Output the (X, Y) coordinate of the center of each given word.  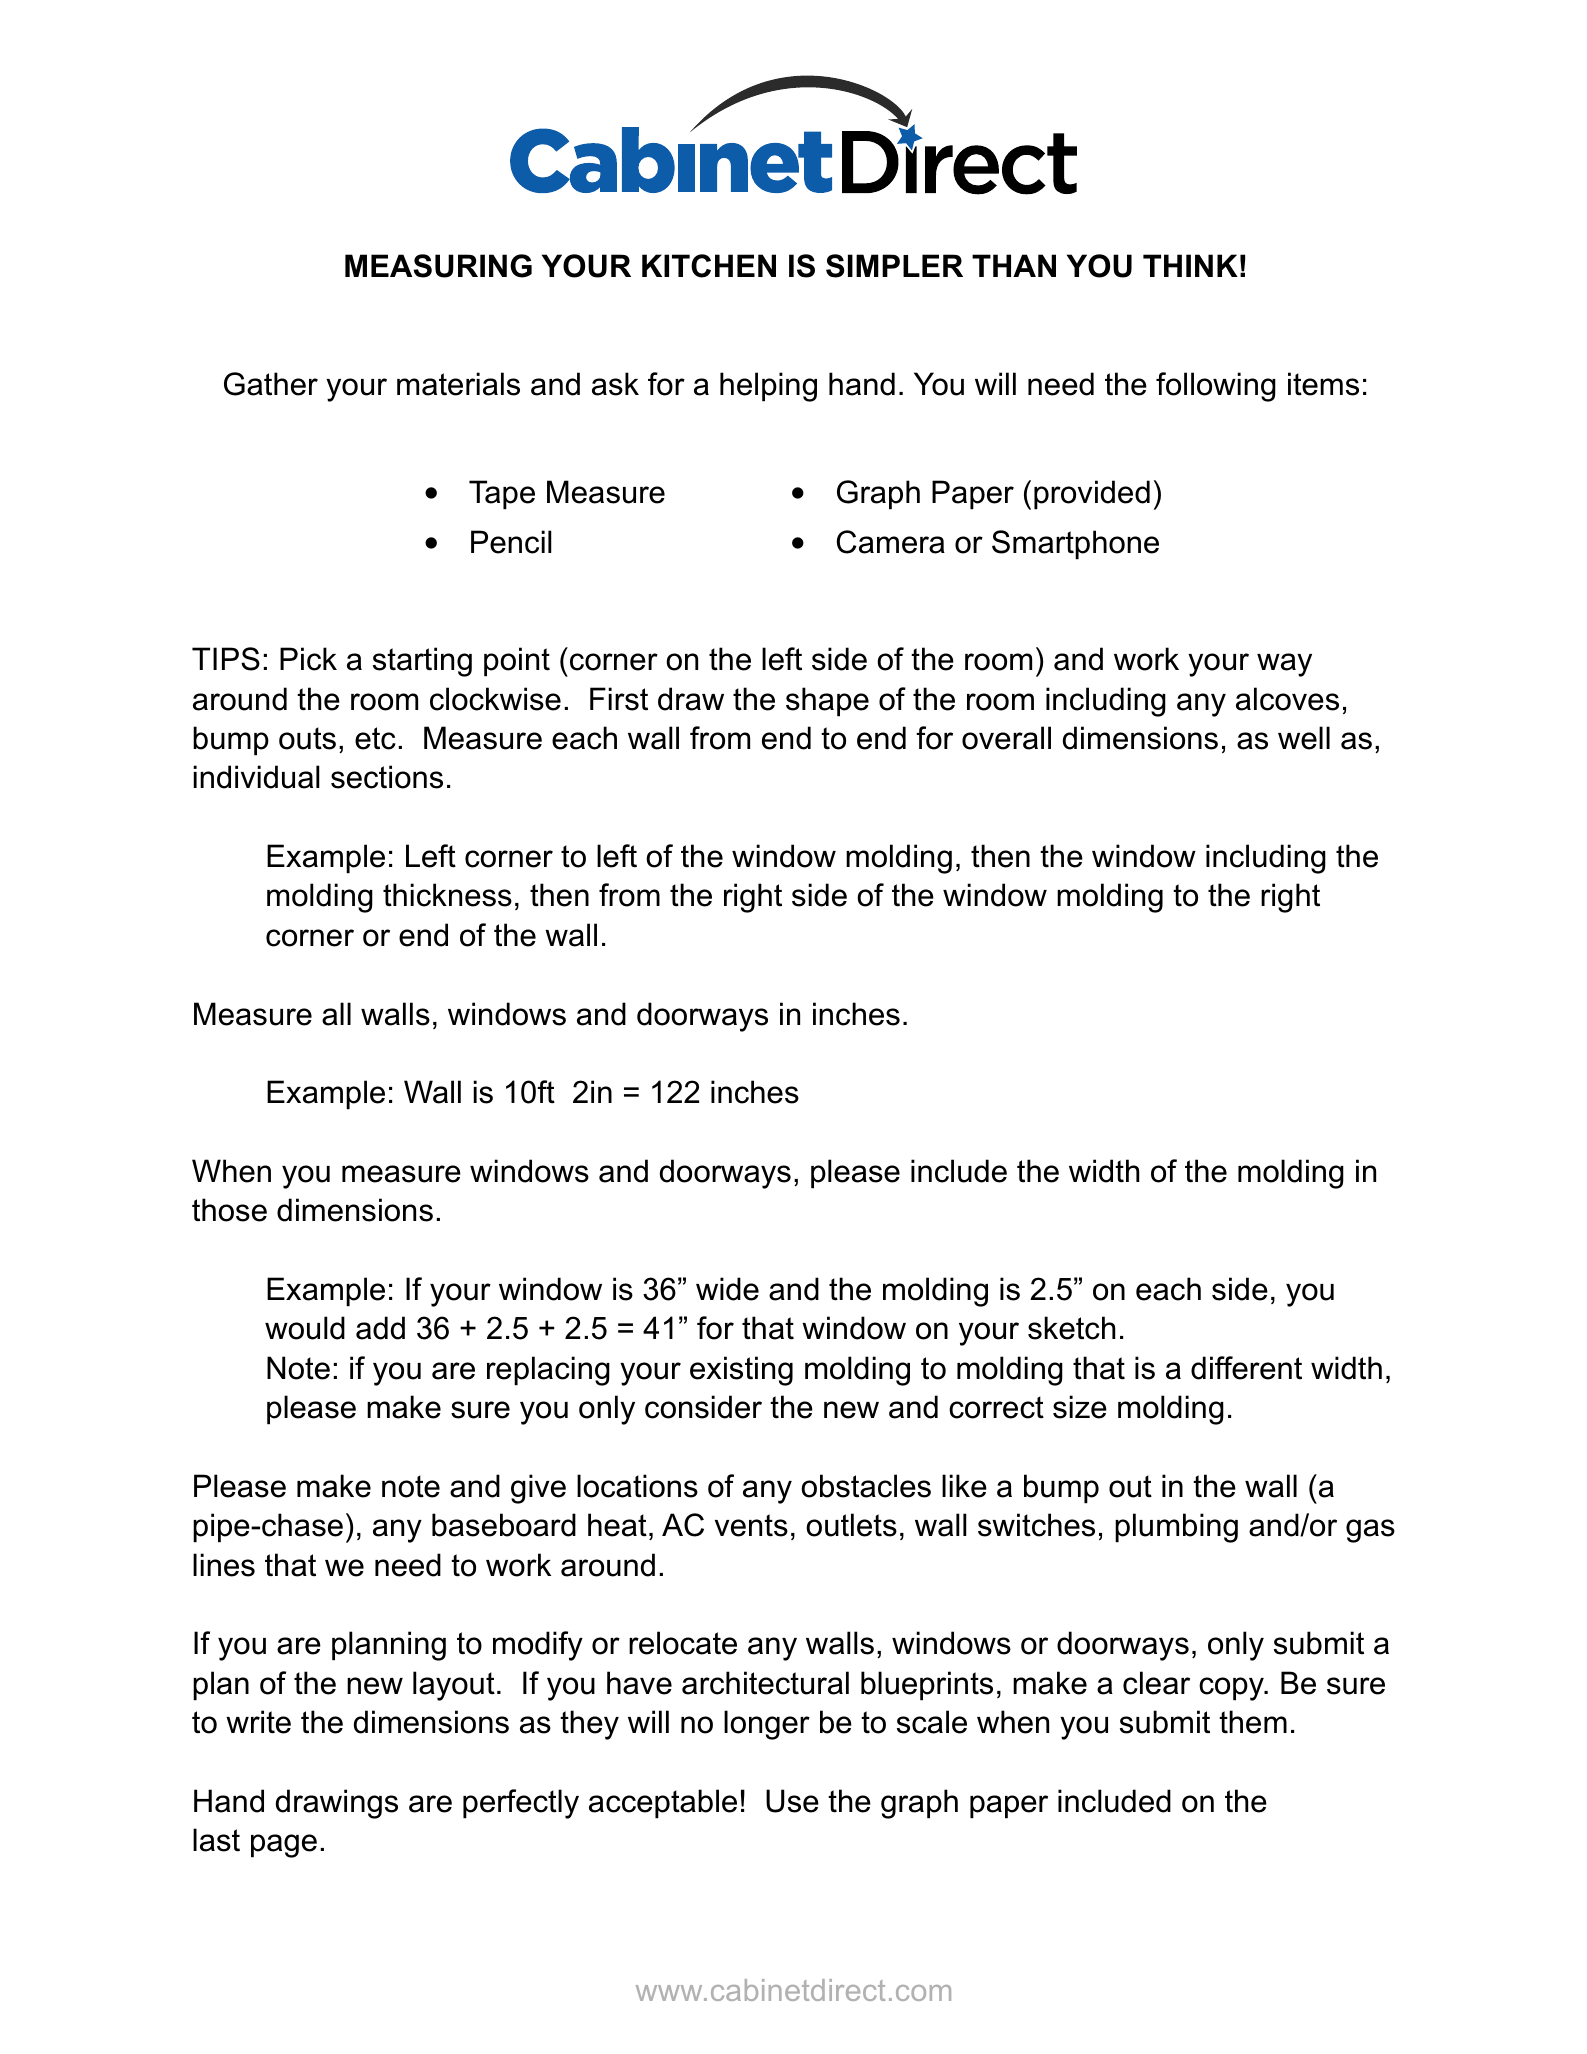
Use (792, 1801)
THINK (1190, 265)
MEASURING (438, 266)
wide (727, 1289)
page (284, 1846)
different (1246, 1368)
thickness (447, 895)
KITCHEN (709, 266)
